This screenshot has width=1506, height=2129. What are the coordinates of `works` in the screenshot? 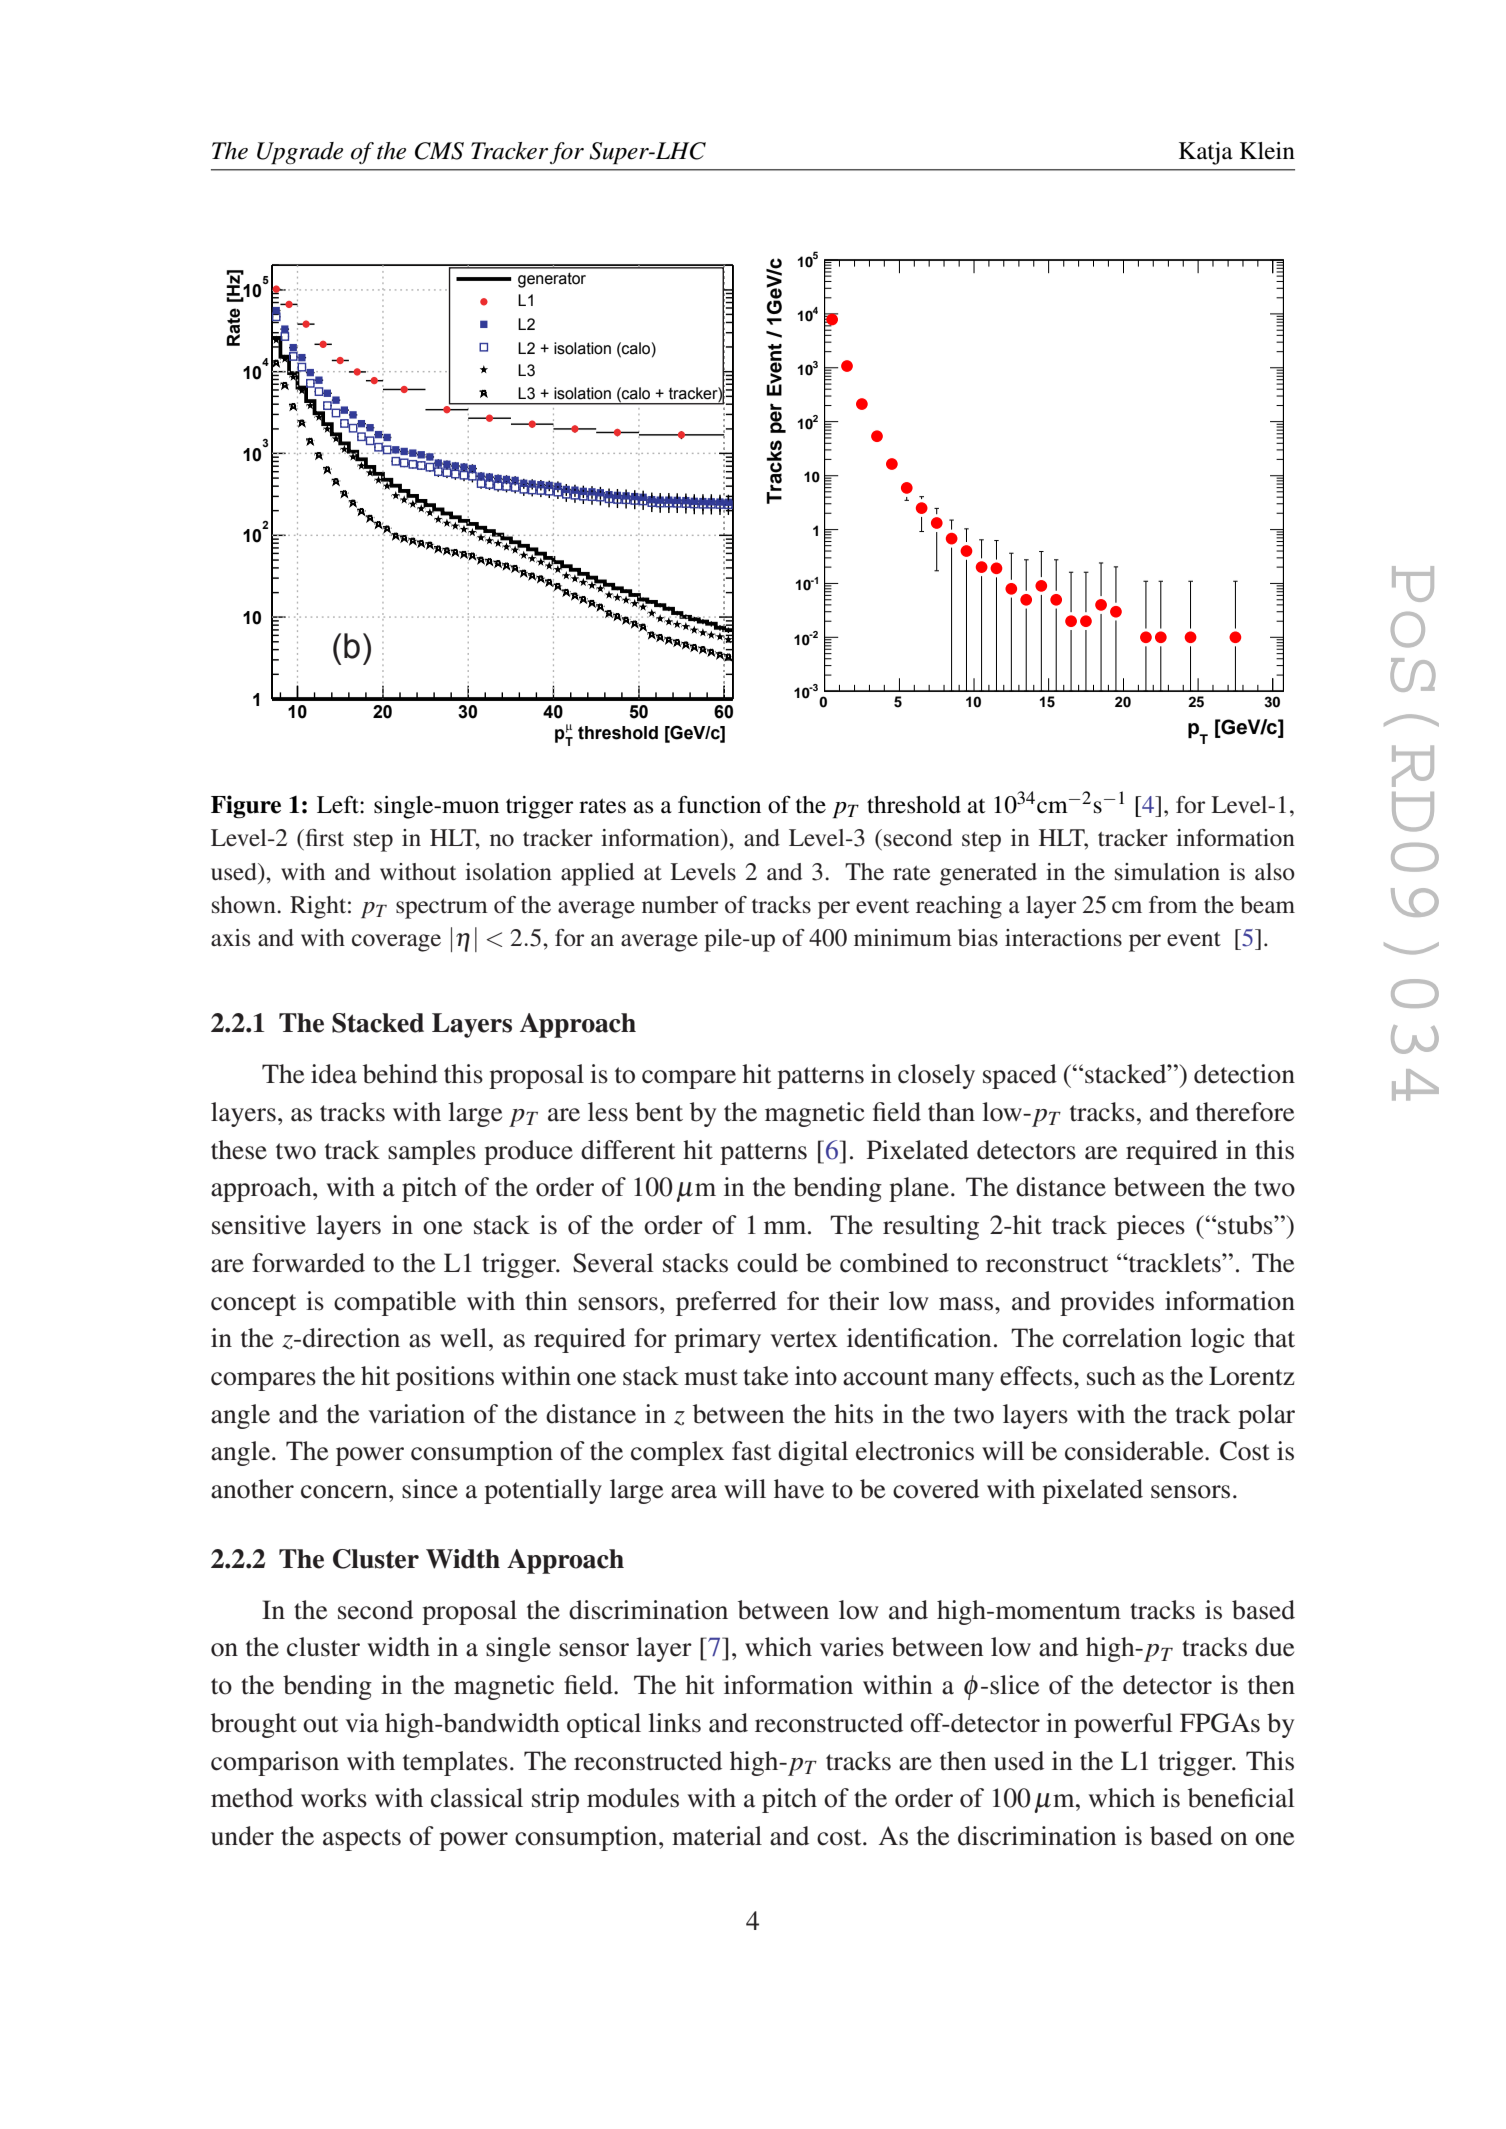 It's located at (334, 1798).
